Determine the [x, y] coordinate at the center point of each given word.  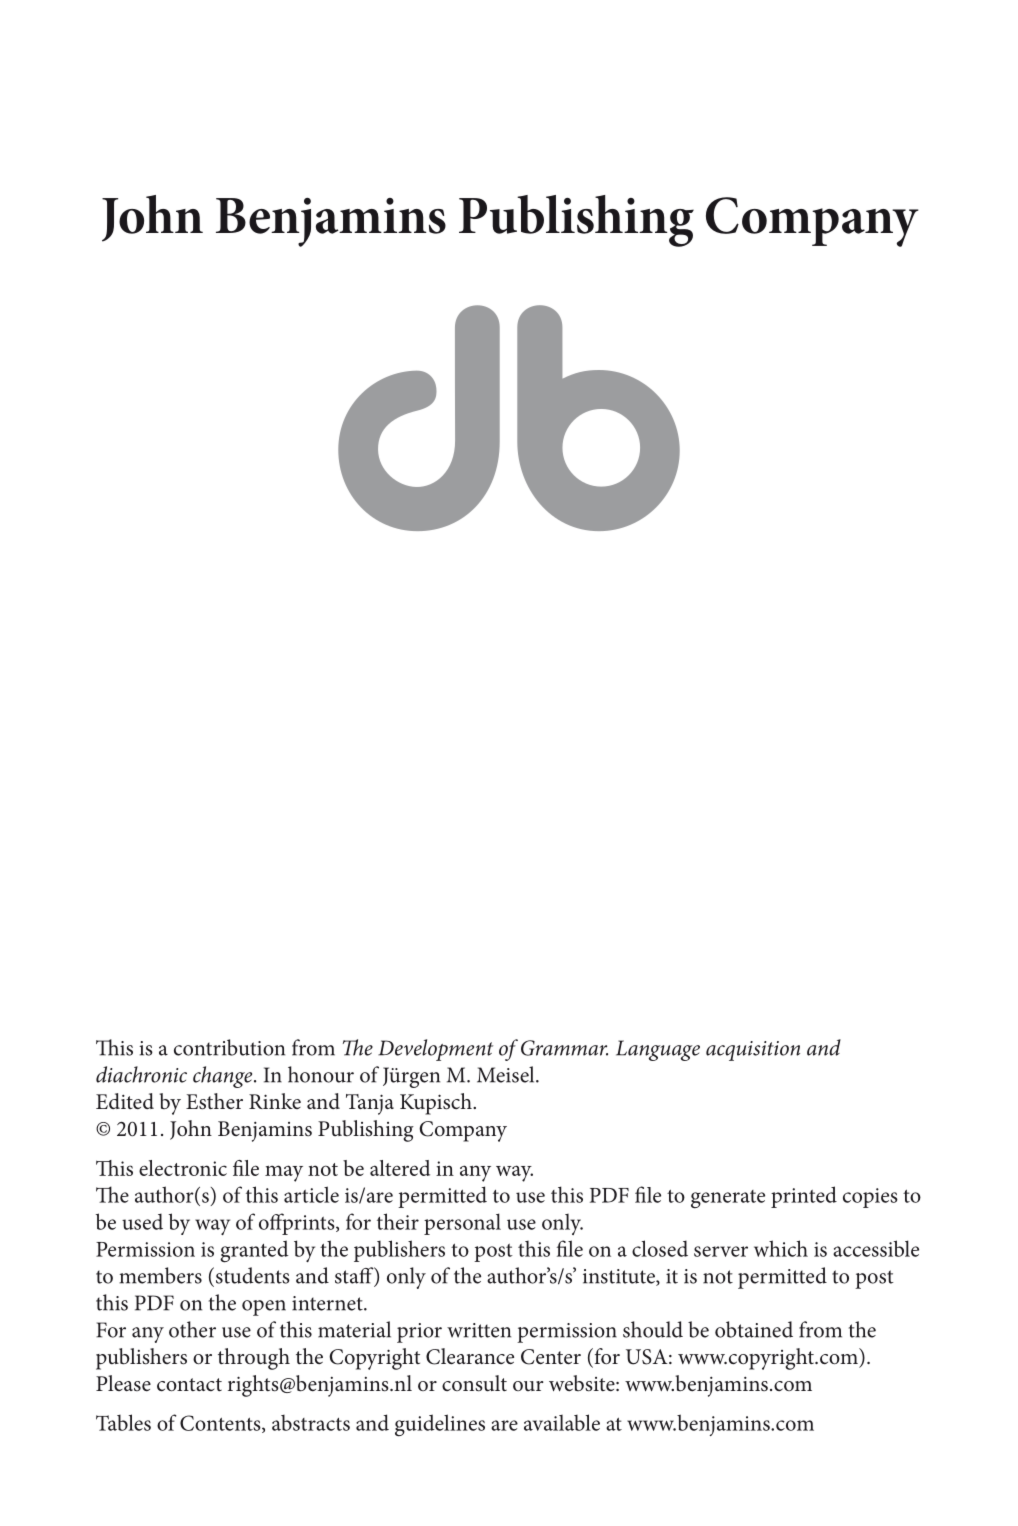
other [192, 1329]
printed [804, 1197]
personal [462, 1224]
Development [435, 1050]
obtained [754, 1329]
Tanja [370, 1104]
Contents [221, 1424]
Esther [214, 1101]
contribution [229, 1047]
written [479, 1330]
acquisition [753, 1051]
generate [728, 1199]
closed [660, 1248]
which [781, 1248]
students [253, 1275]
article [311, 1194]
